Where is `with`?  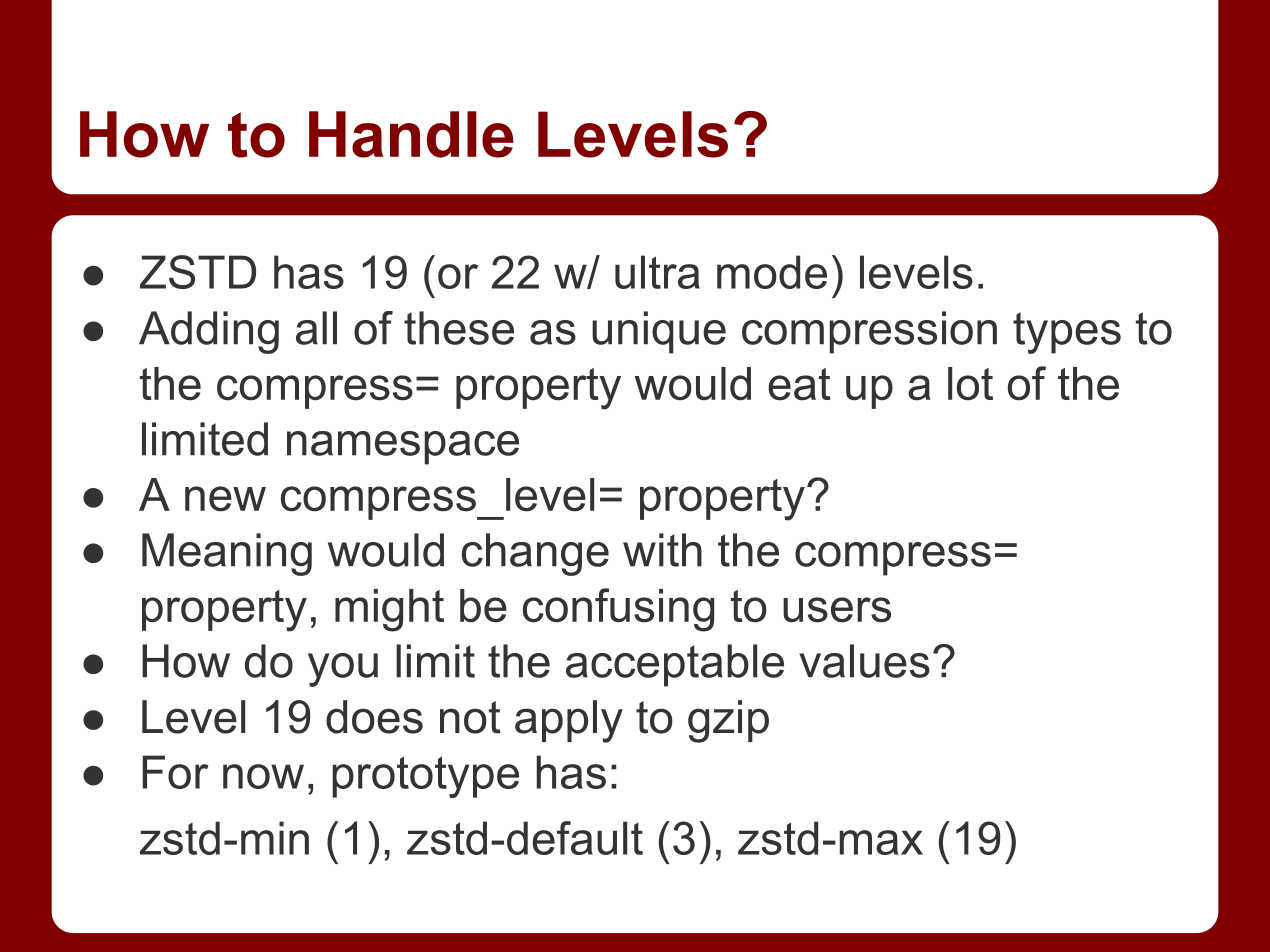
with is located at coordinates (662, 550).
